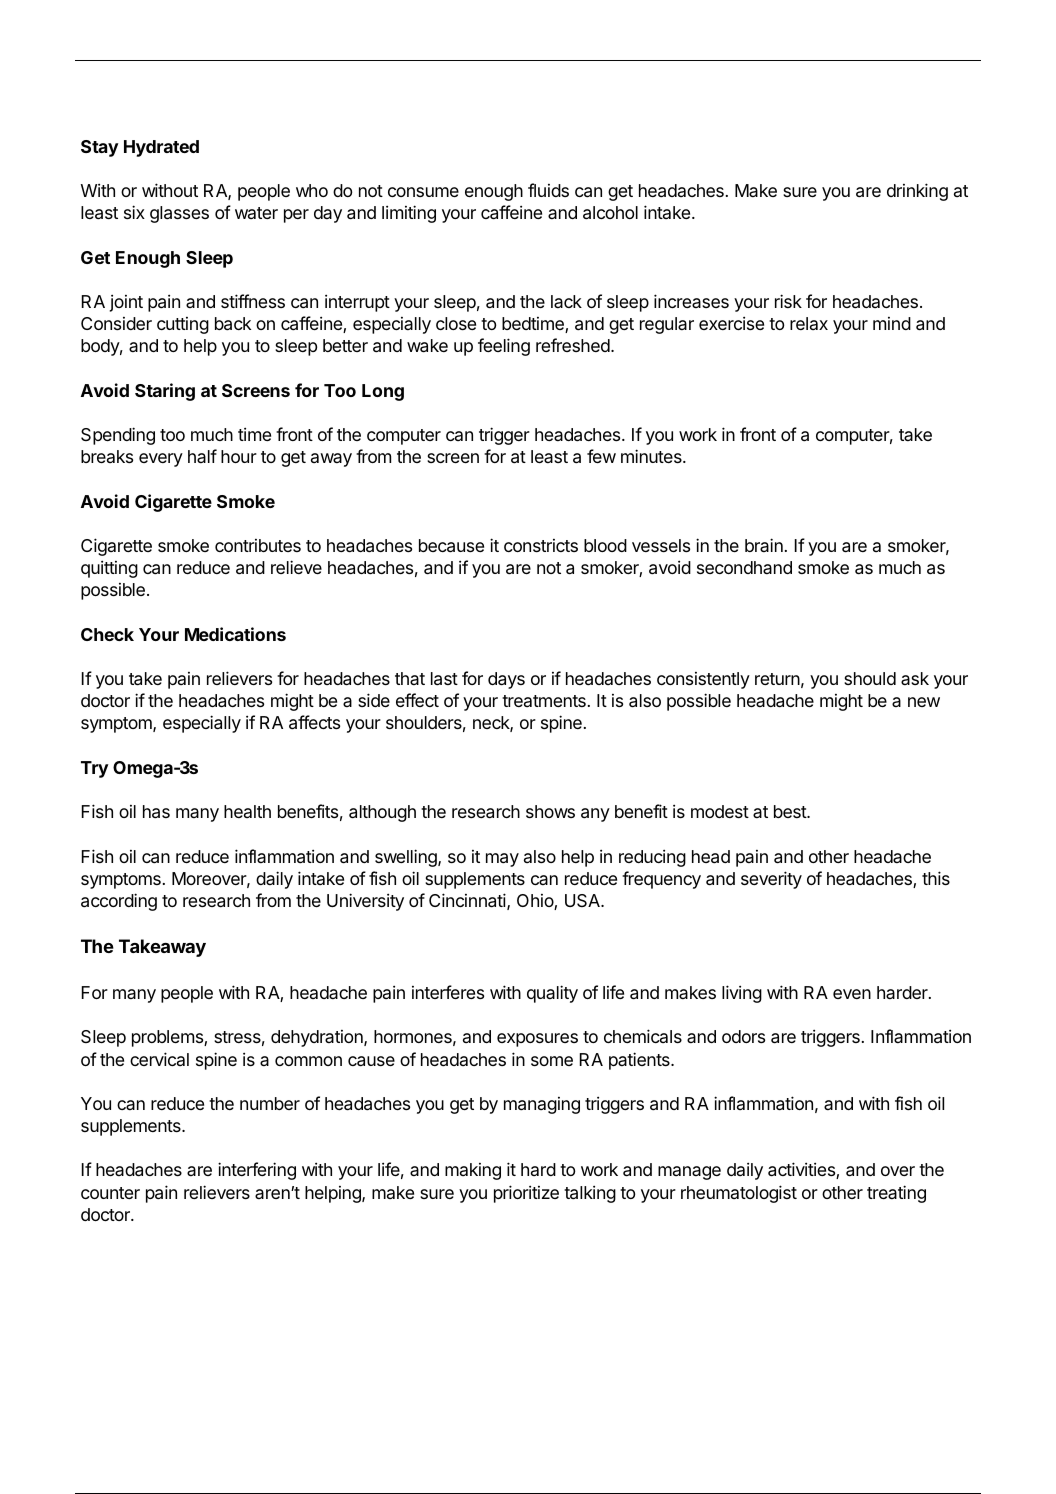 The image size is (1056, 1494). What do you see at coordinates (791, 811) in the page?
I see `best` at bounding box center [791, 811].
